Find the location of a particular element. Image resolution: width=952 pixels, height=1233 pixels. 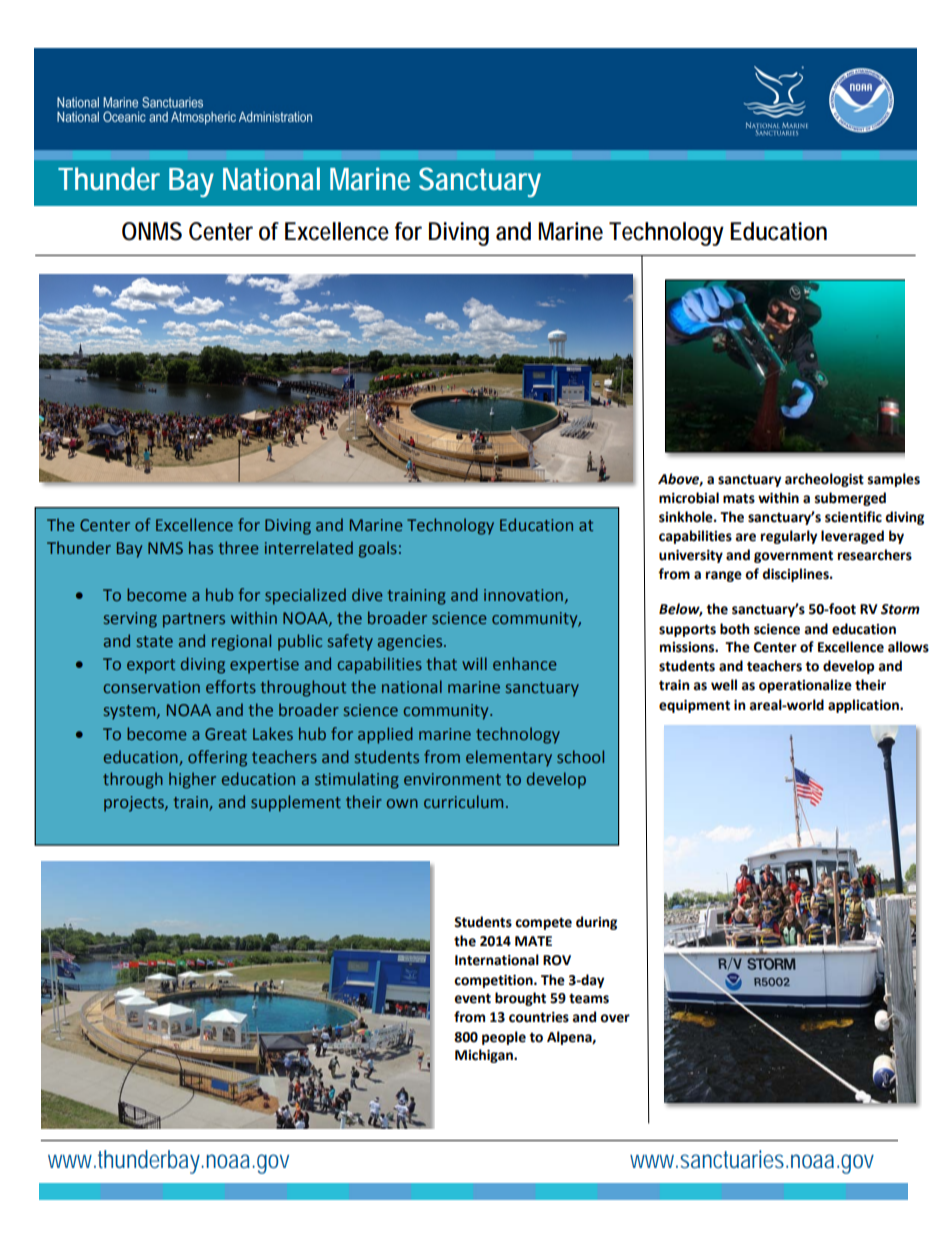

submerged is located at coordinates (850, 499).
